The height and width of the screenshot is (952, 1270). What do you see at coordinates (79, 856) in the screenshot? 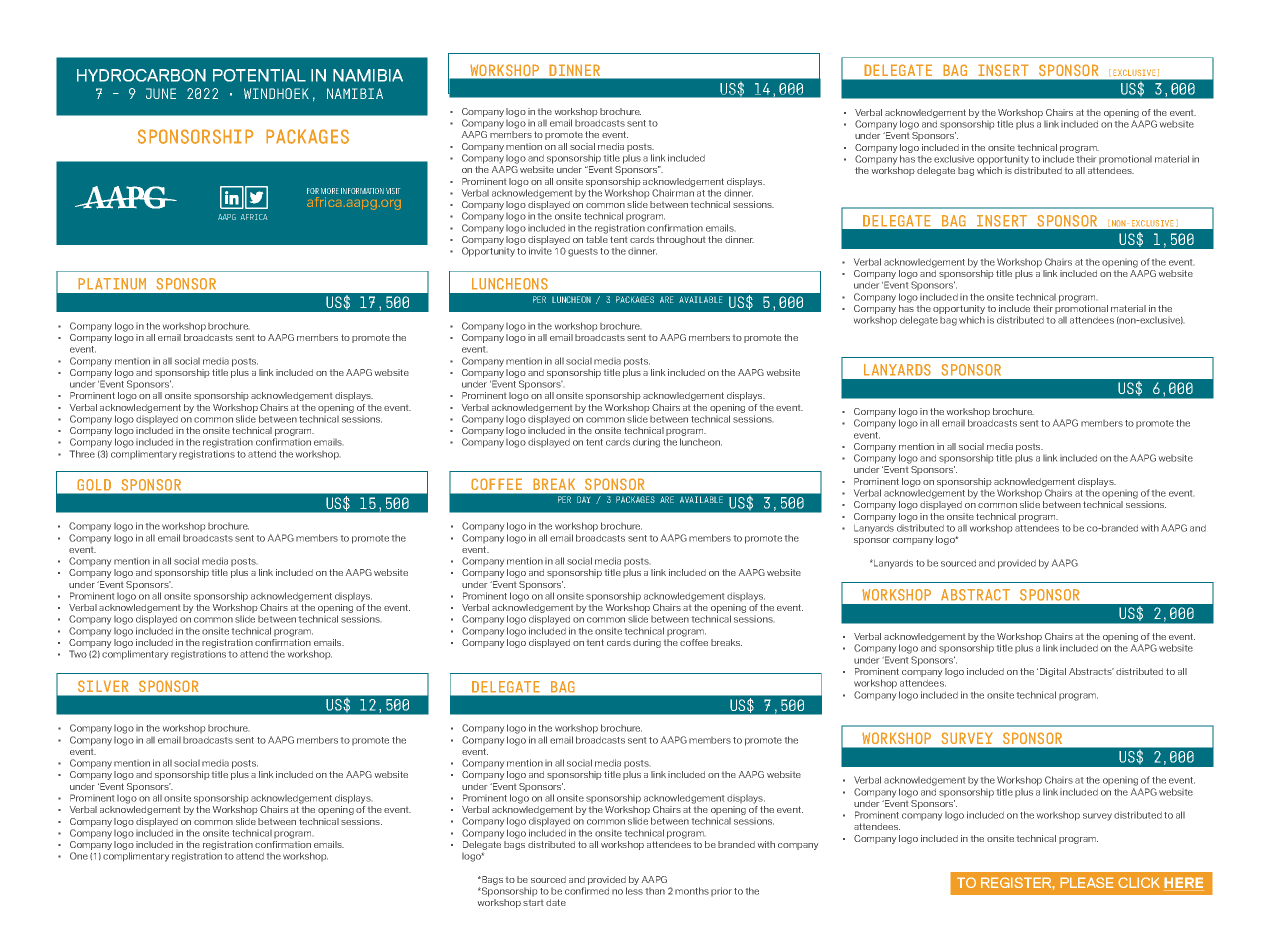
I see `One` at bounding box center [79, 856].
